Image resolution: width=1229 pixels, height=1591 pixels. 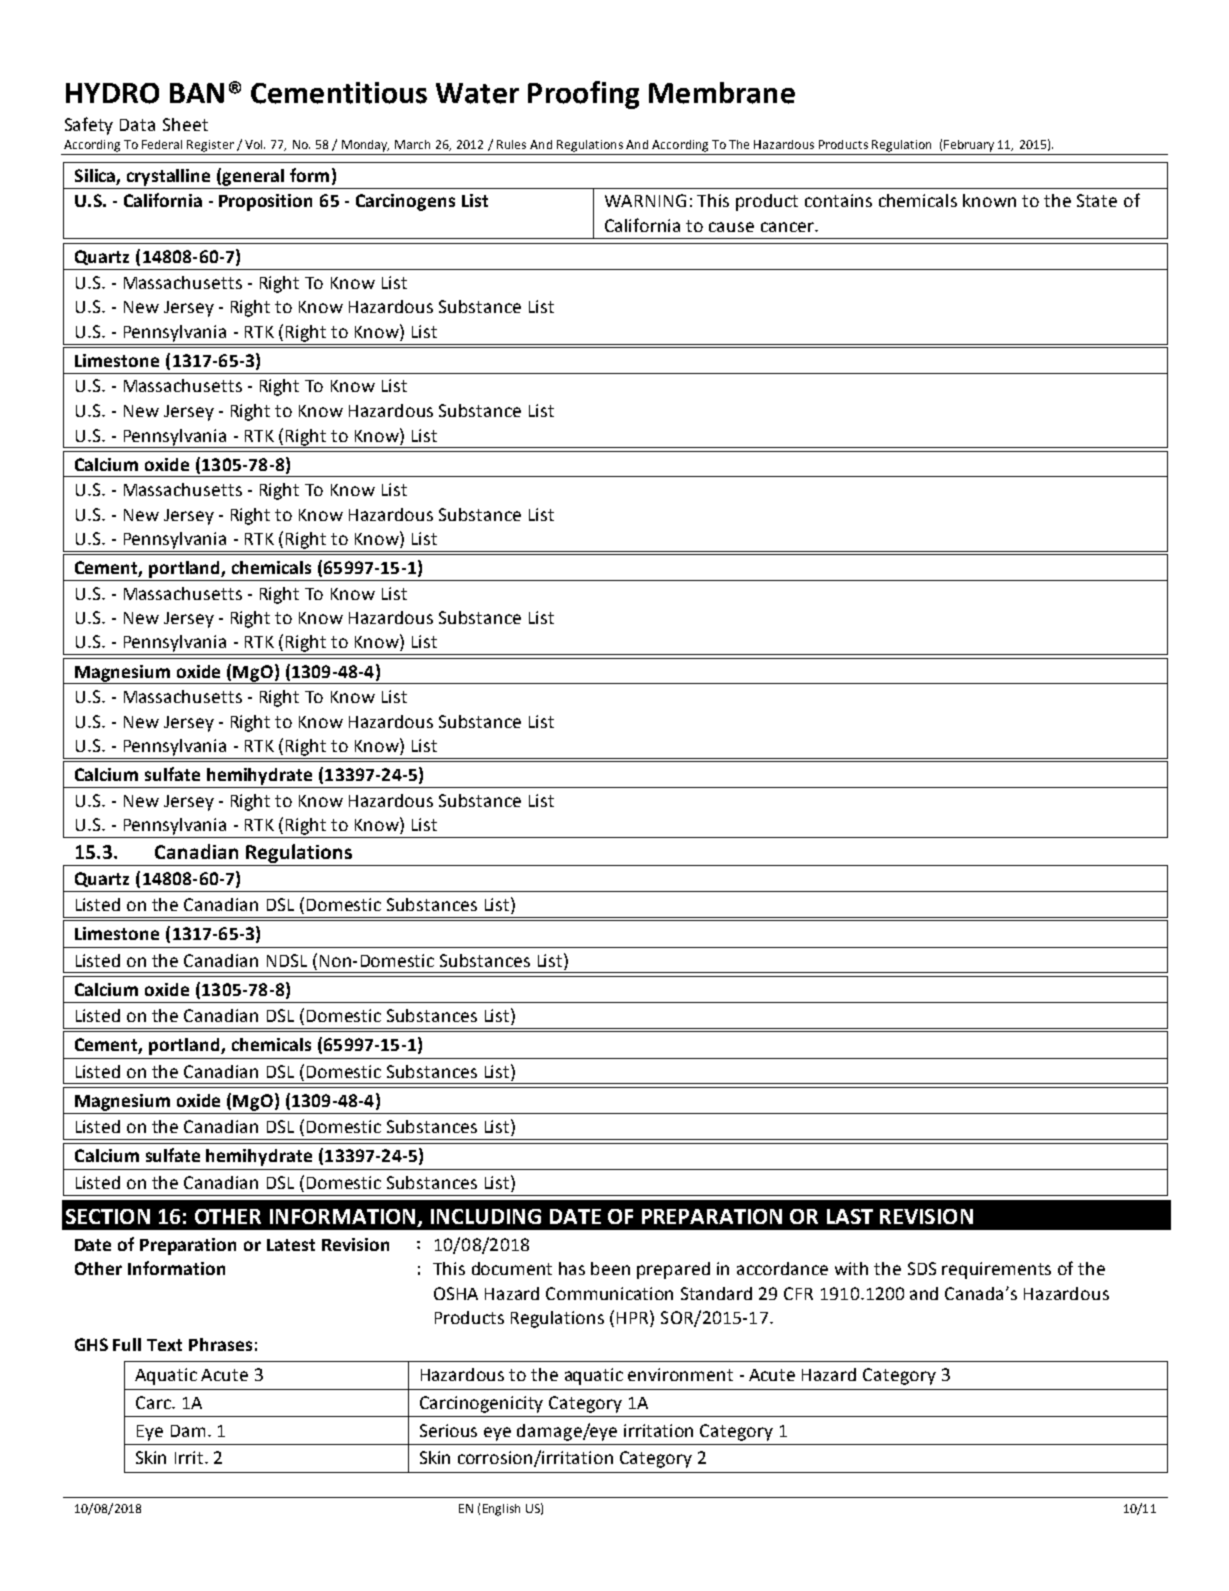 I want to click on SECTION, so click(x=108, y=1216).
